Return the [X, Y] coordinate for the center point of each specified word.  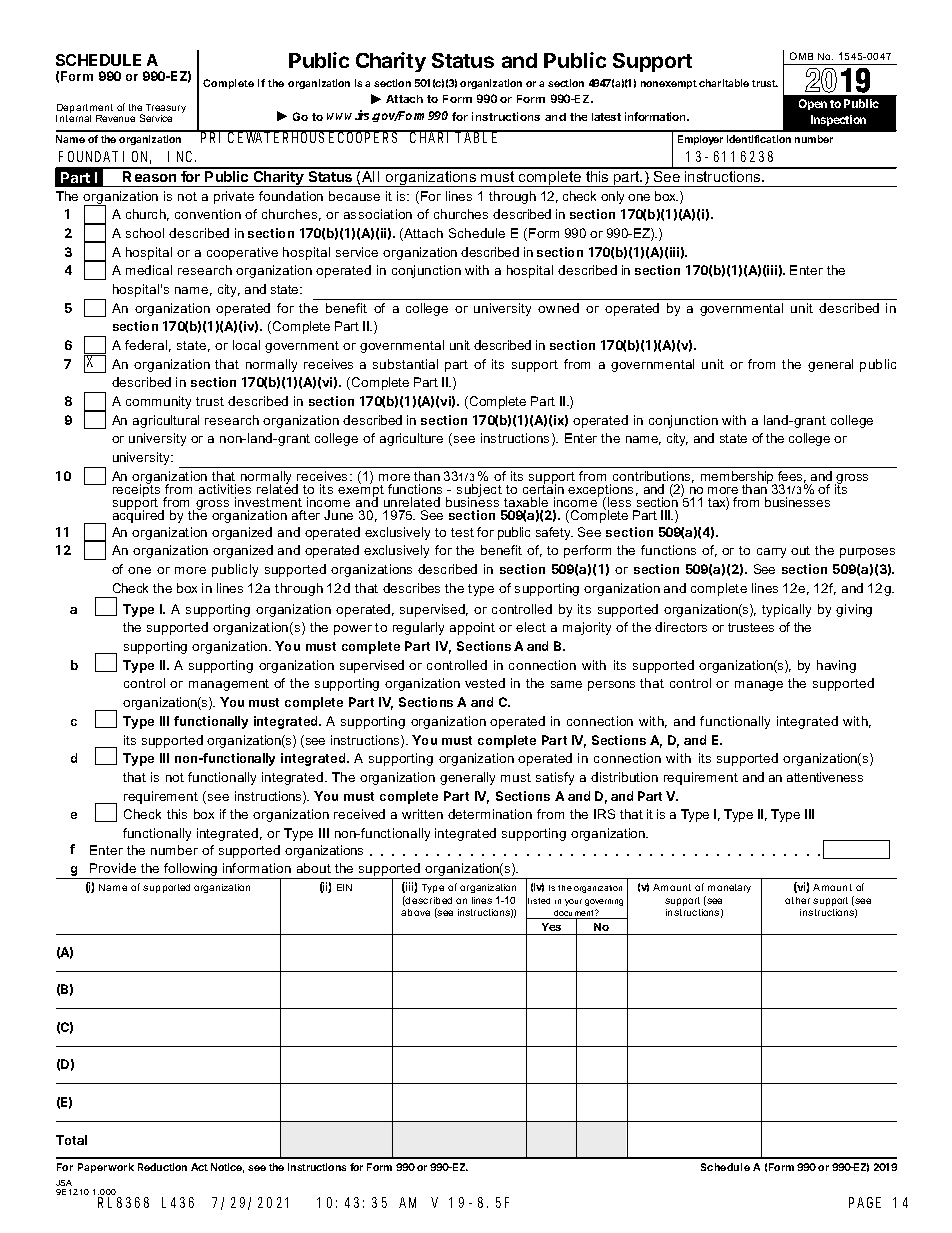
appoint [472, 628]
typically [786, 610]
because [354, 196]
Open [813, 104]
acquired [138, 515]
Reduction [162, 1167]
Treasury [165, 110]
